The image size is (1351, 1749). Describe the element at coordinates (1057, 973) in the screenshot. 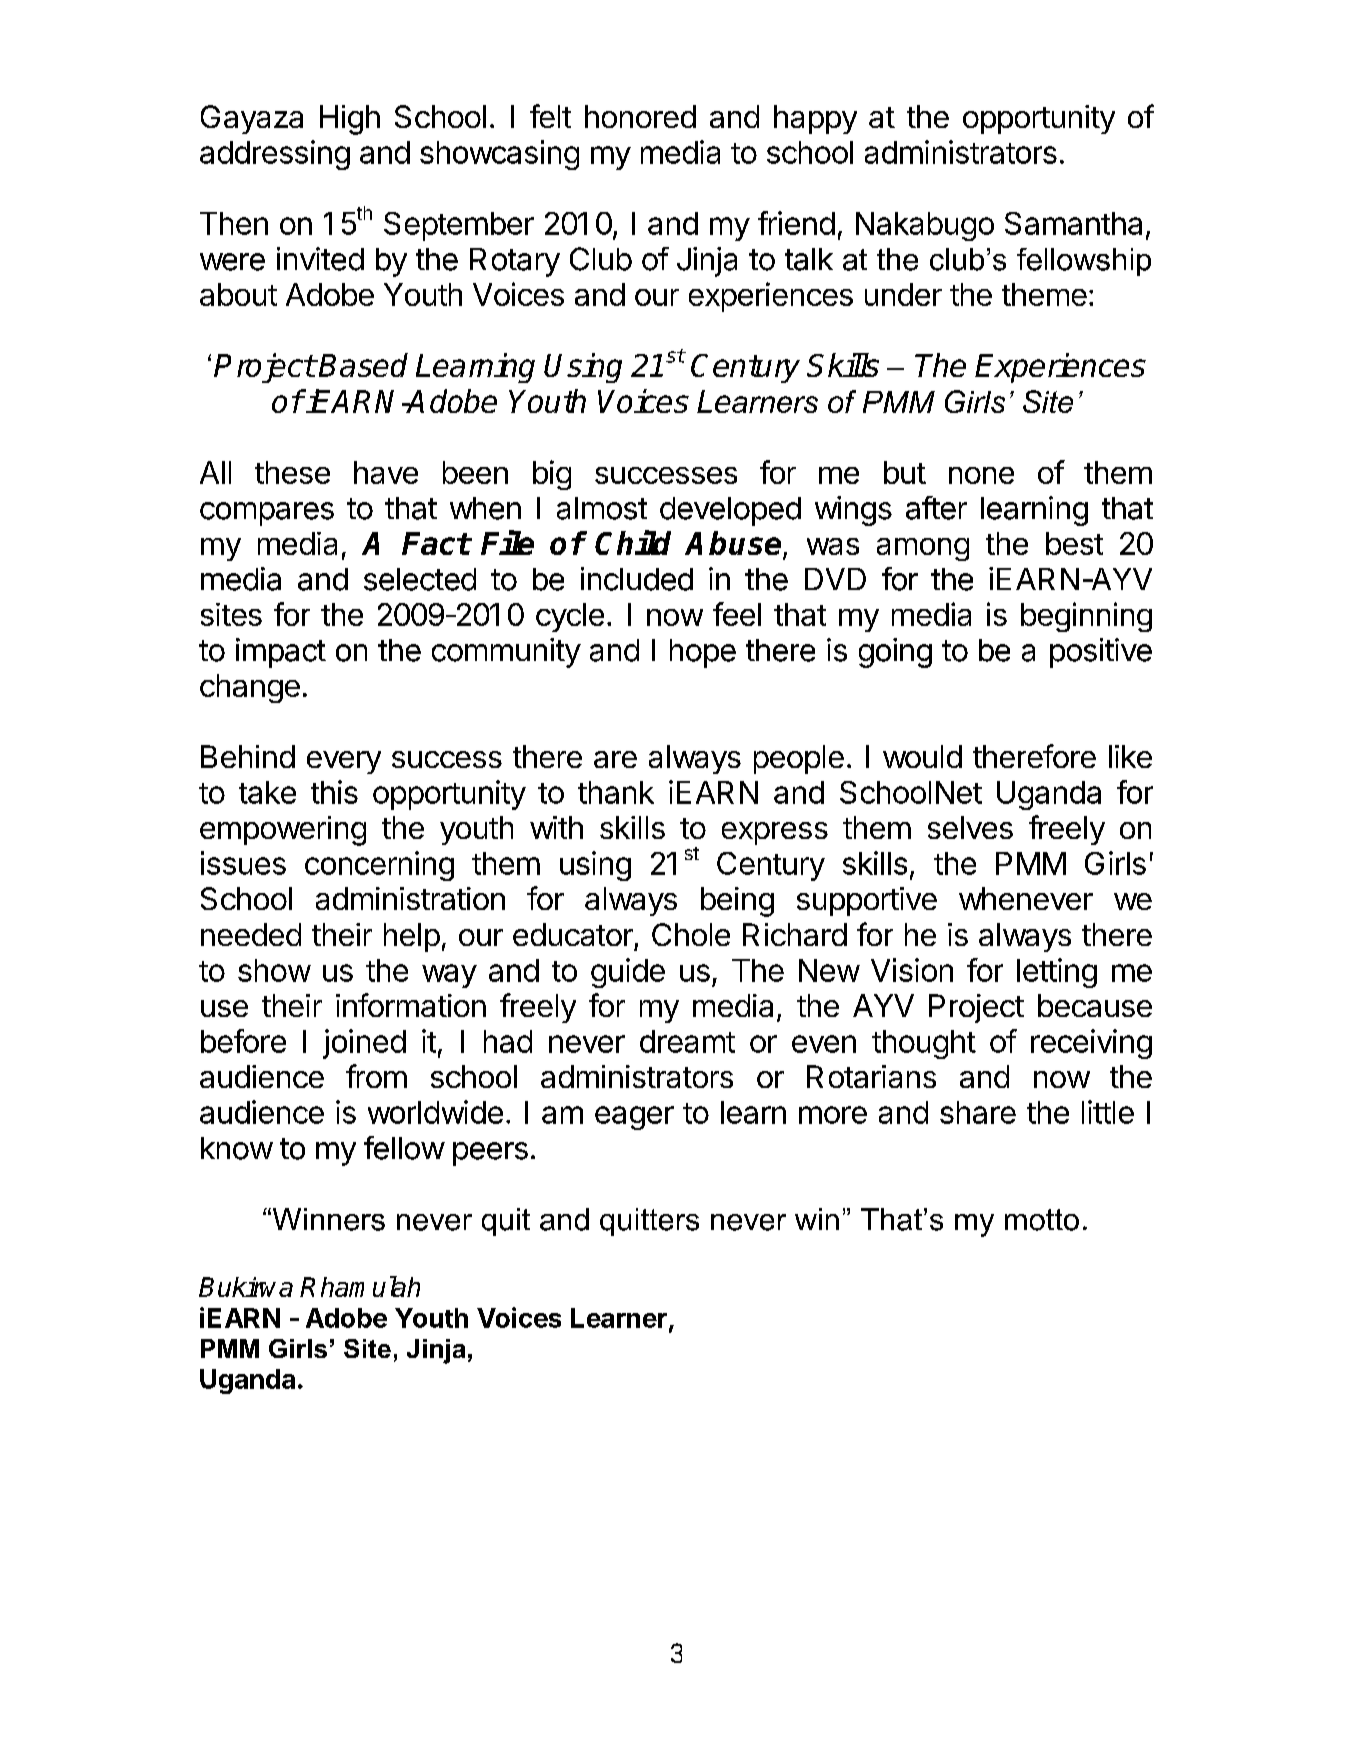

I see `letting` at that location.
